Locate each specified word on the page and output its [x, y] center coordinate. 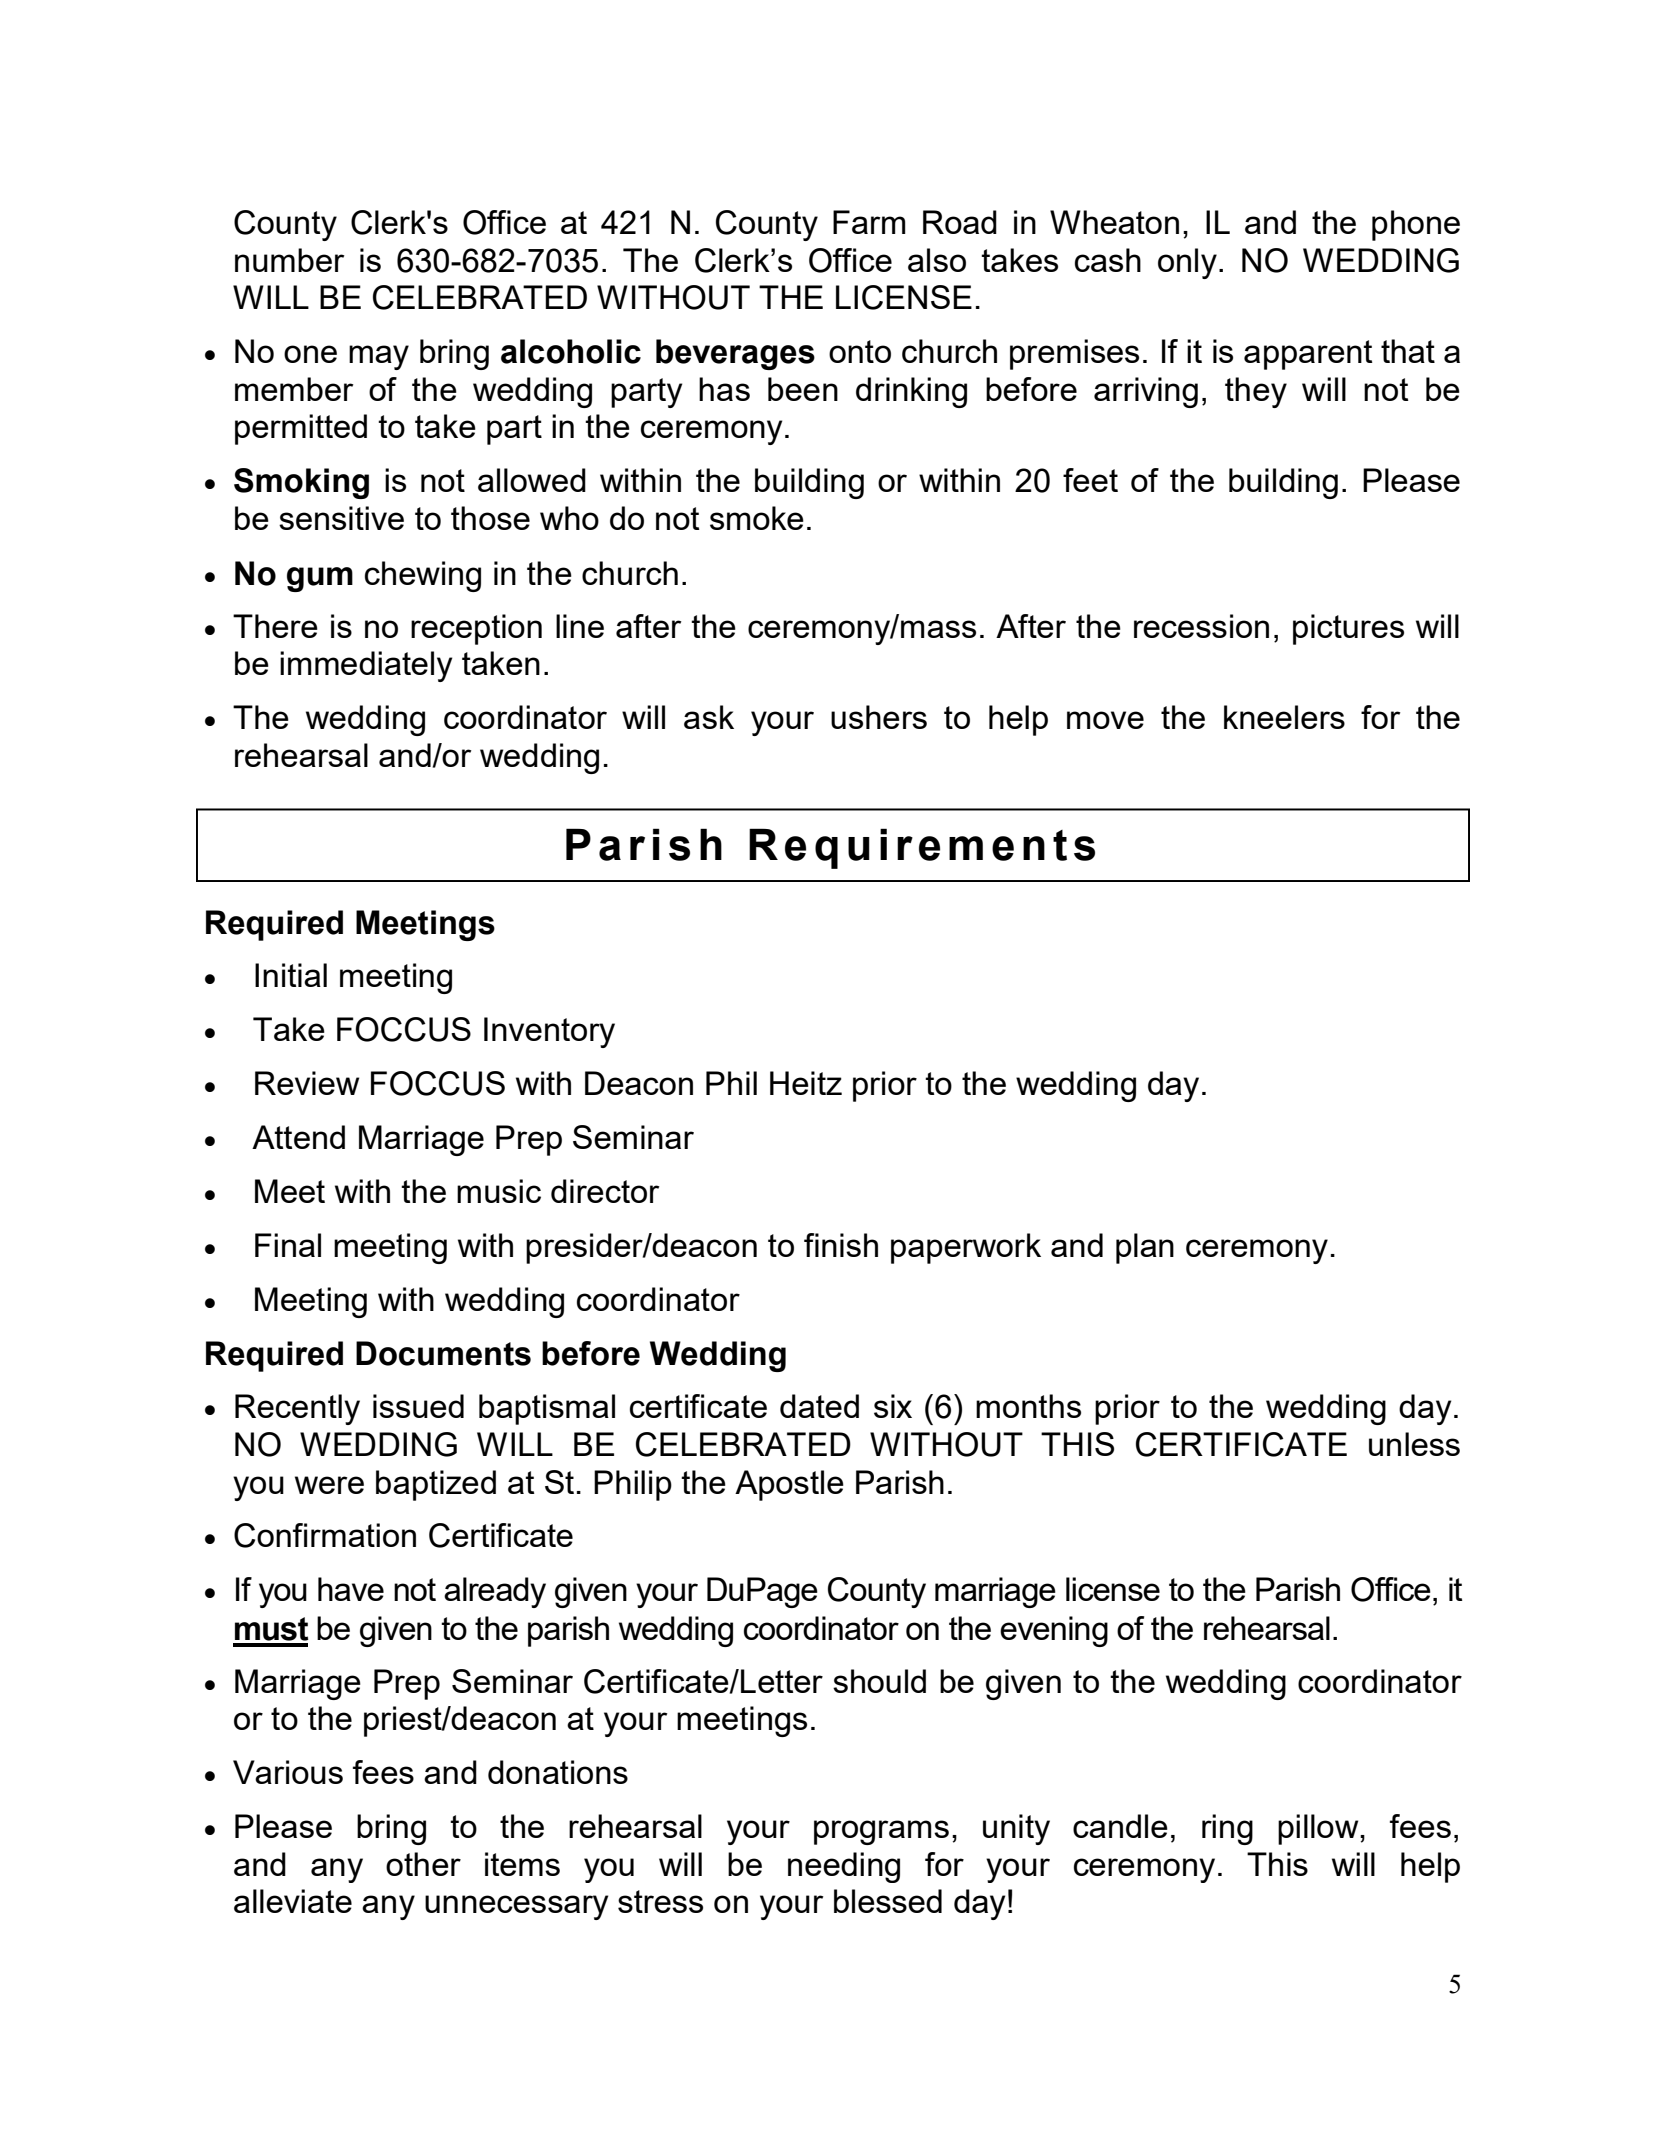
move [1105, 720]
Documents [443, 1353]
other [423, 1864]
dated [819, 1406]
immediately [366, 666]
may [379, 357]
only [1187, 263]
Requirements [922, 848]
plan [1145, 1248]
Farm [869, 222]
